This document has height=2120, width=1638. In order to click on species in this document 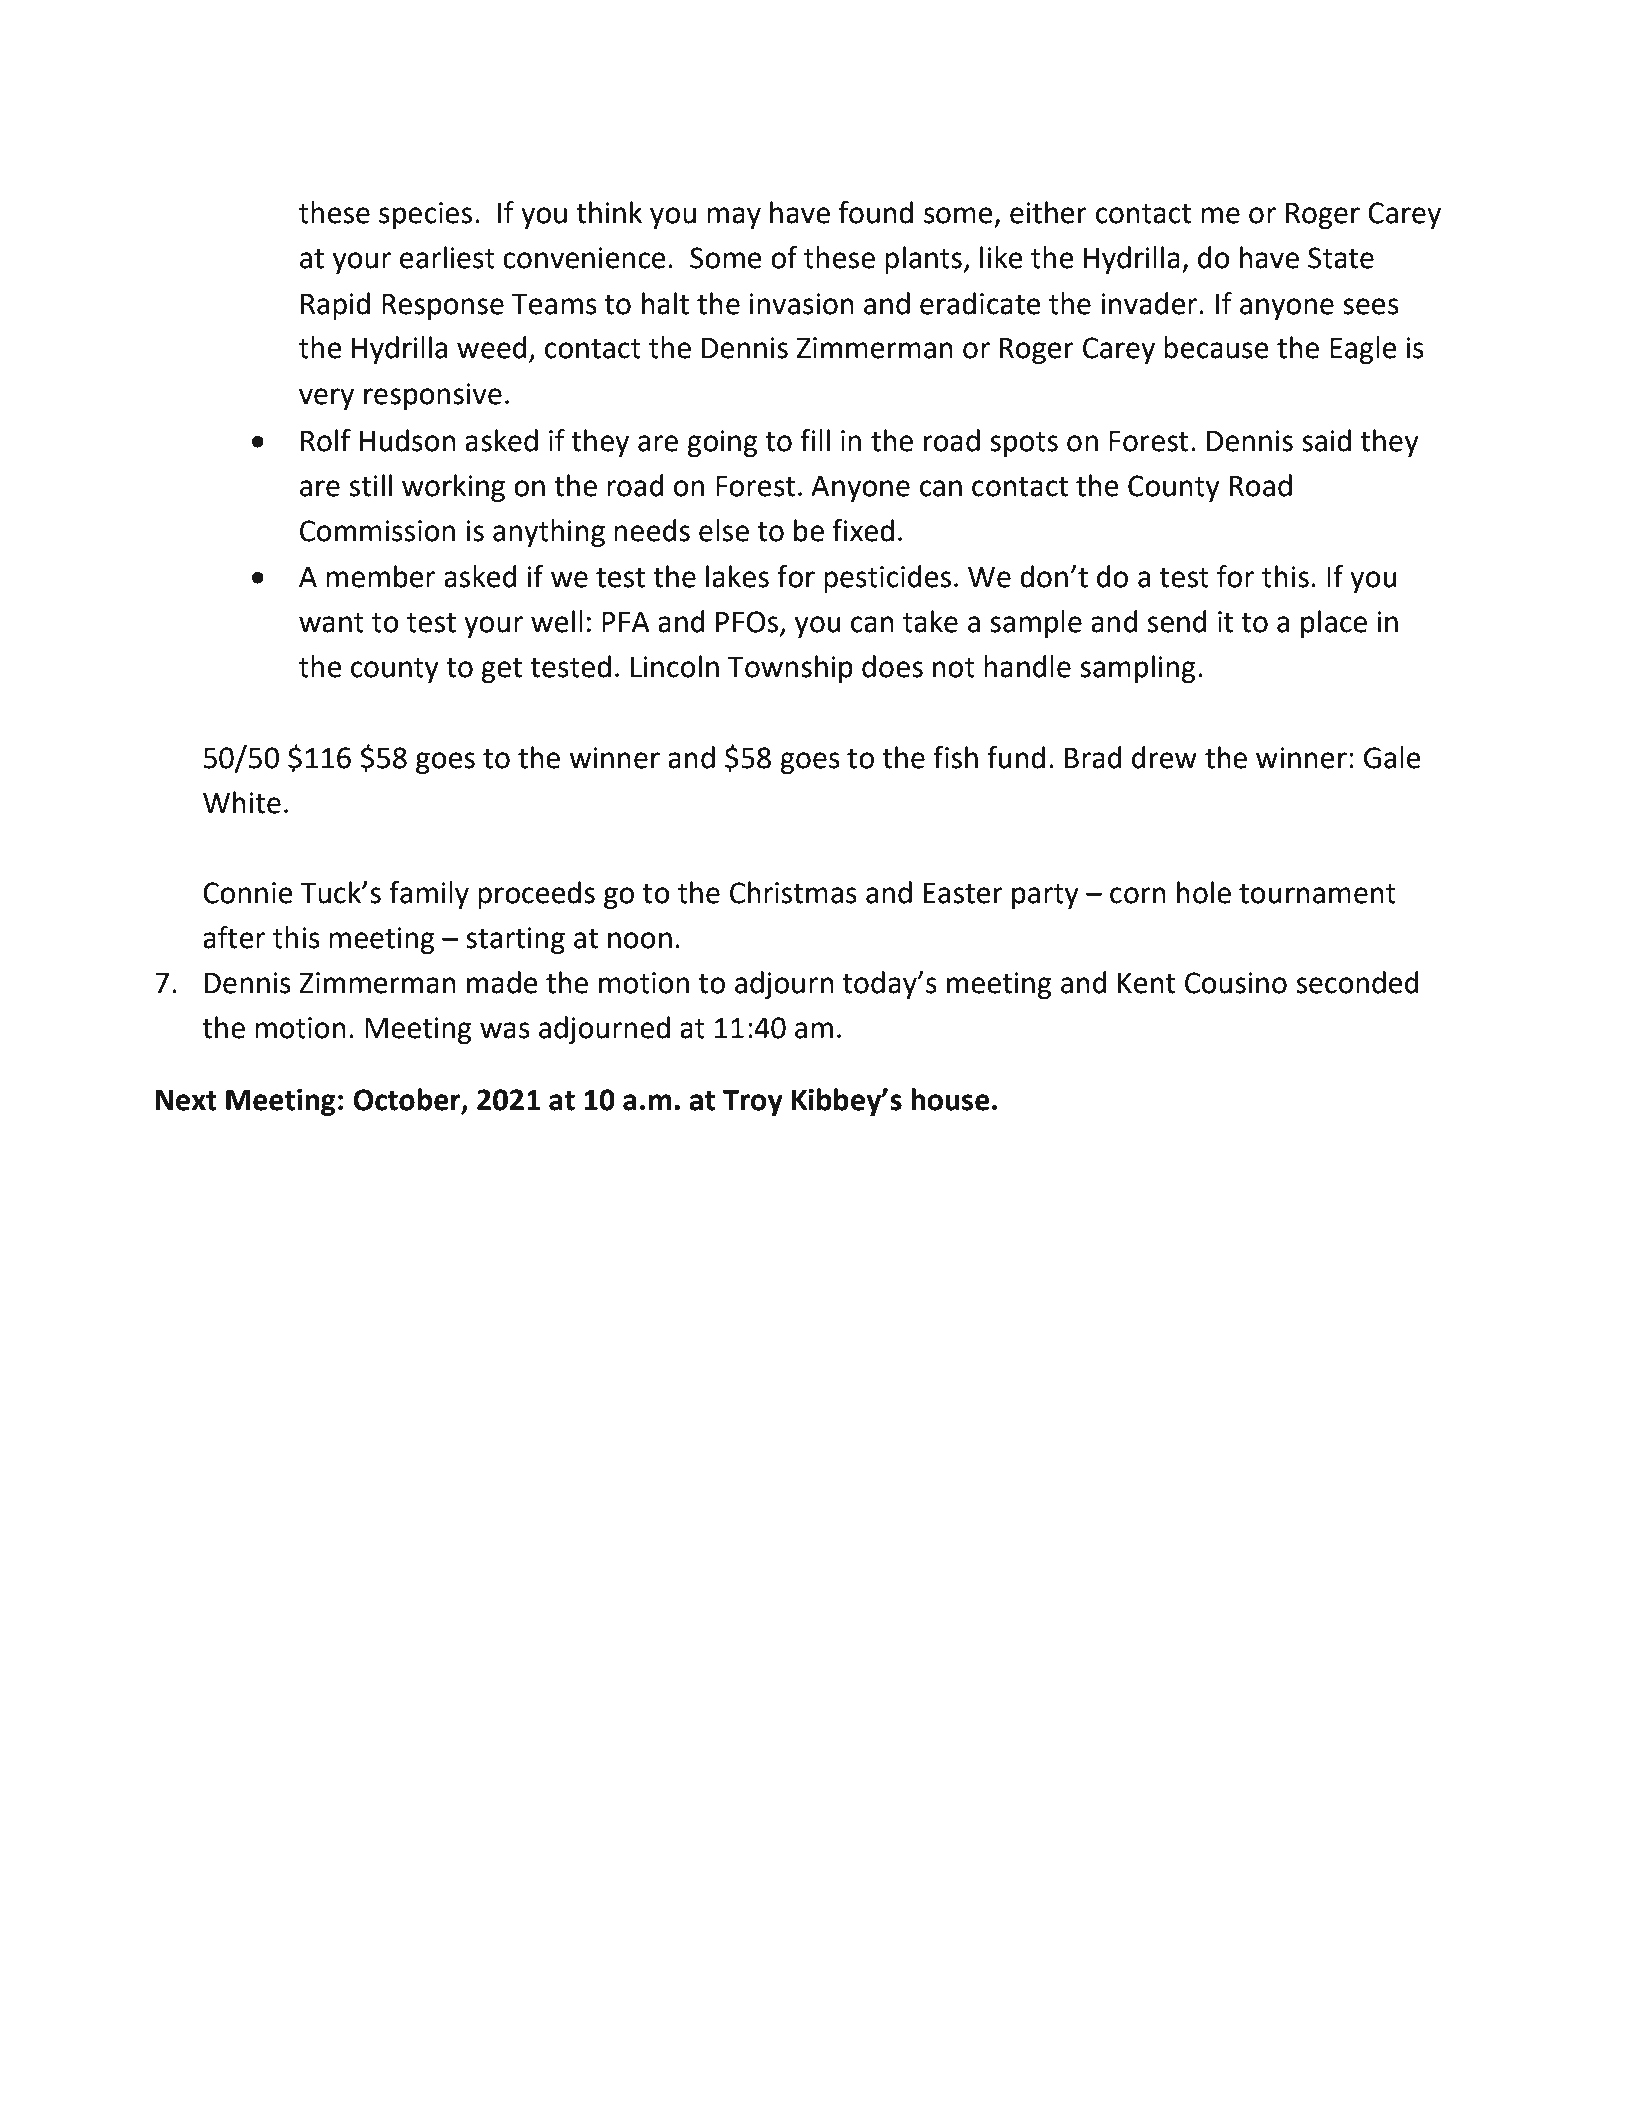, I will do `click(425, 215)`.
